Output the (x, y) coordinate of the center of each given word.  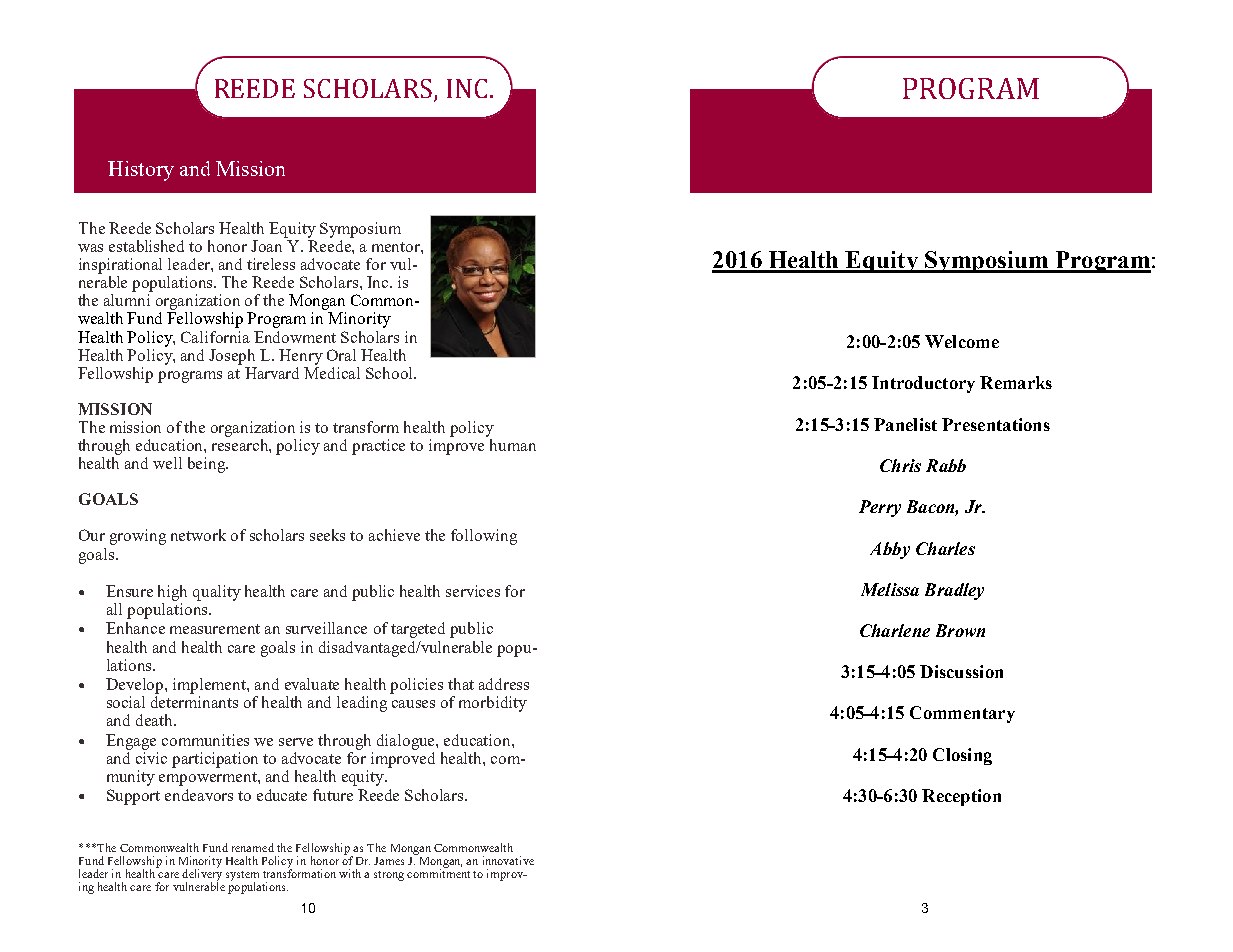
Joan (266, 246)
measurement (215, 629)
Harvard (272, 373)
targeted (418, 630)
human (513, 445)
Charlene (895, 630)
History (141, 171)
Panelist (905, 424)
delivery (202, 875)
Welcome (962, 341)
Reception (961, 797)
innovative (508, 860)
